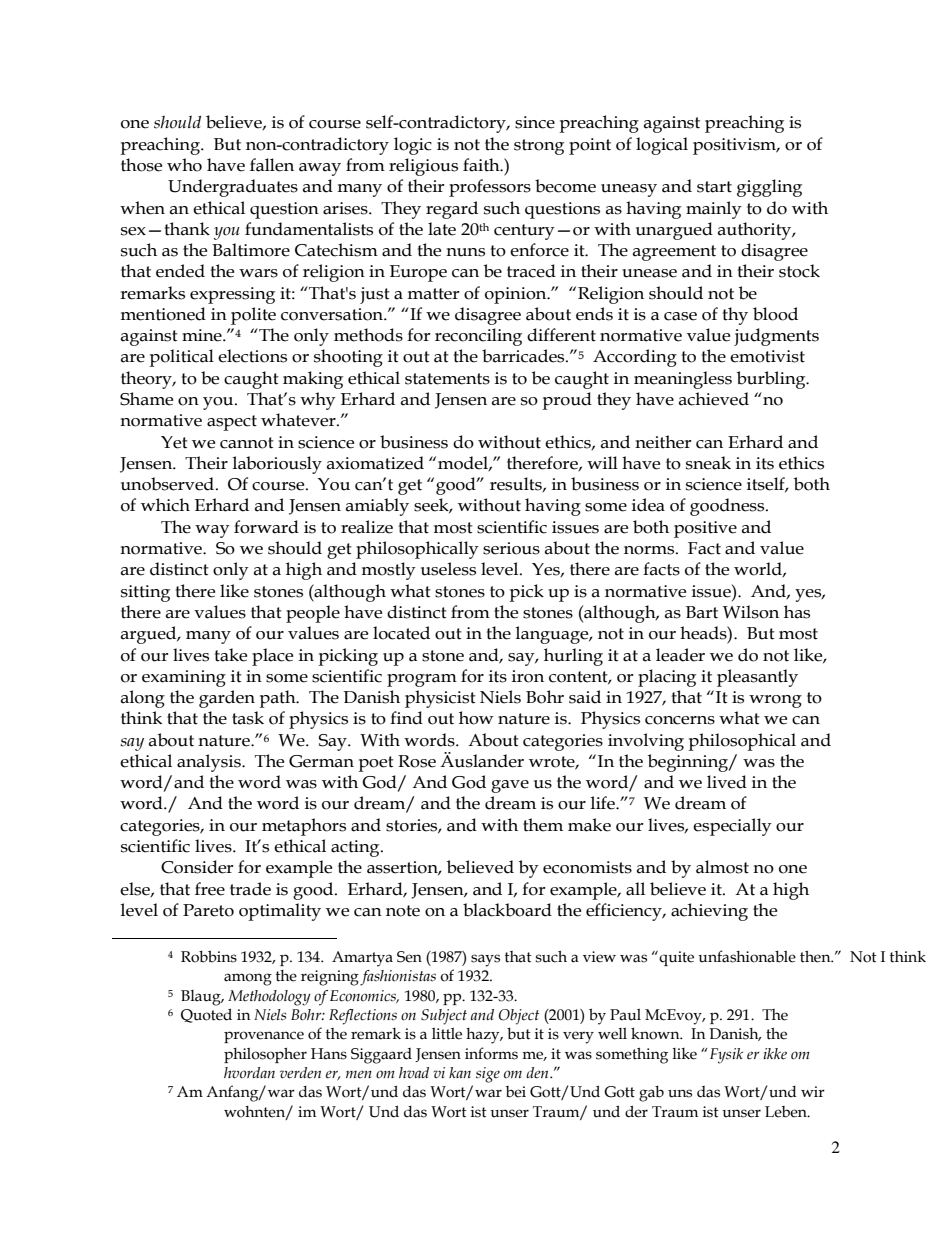 The image size is (952, 1233). Describe the element at coordinates (507, 910) in the image. I see `blackboard` at that location.
